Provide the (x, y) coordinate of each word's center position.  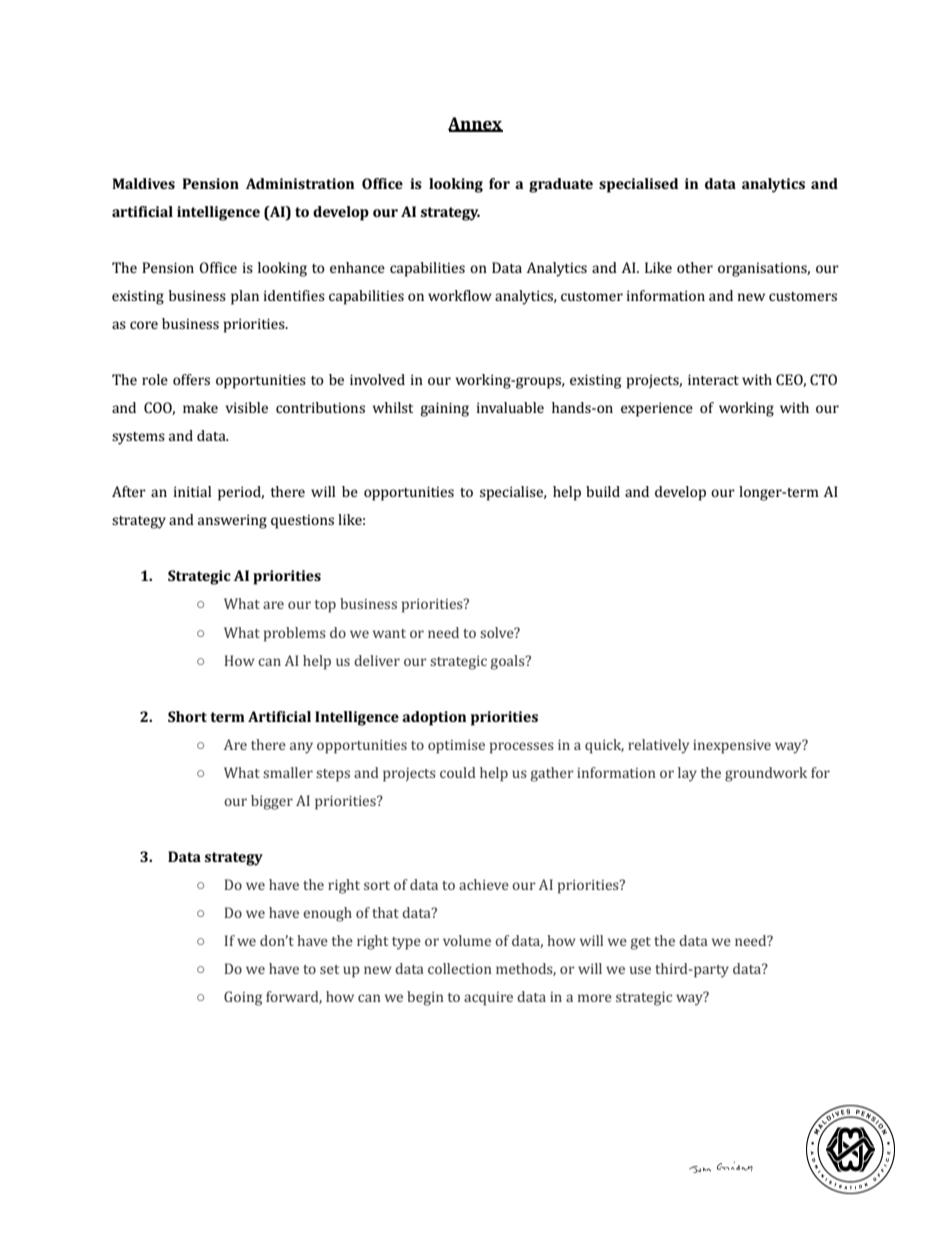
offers (191, 379)
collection (460, 968)
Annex (475, 124)
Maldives (143, 183)
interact (713, 379)
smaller (288, 772)
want (389, 633)
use (640, 970)
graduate (561, 185)
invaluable (510, 407)
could (458, 772)
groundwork (766, 774)
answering (232, 521)
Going (243, 998)
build (603, 491)
